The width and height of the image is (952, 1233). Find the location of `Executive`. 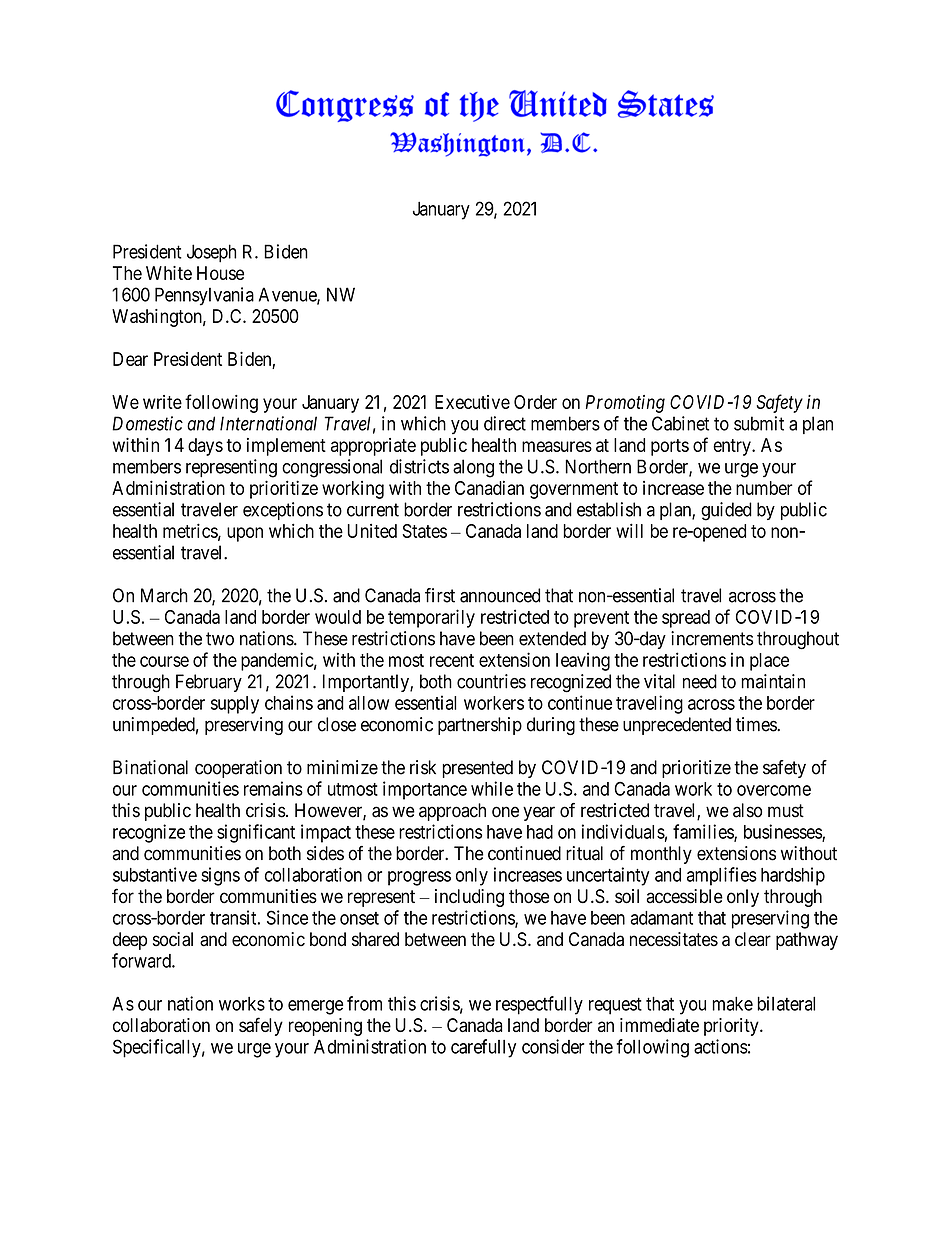

Executive is located at coordinates (472, 402).
